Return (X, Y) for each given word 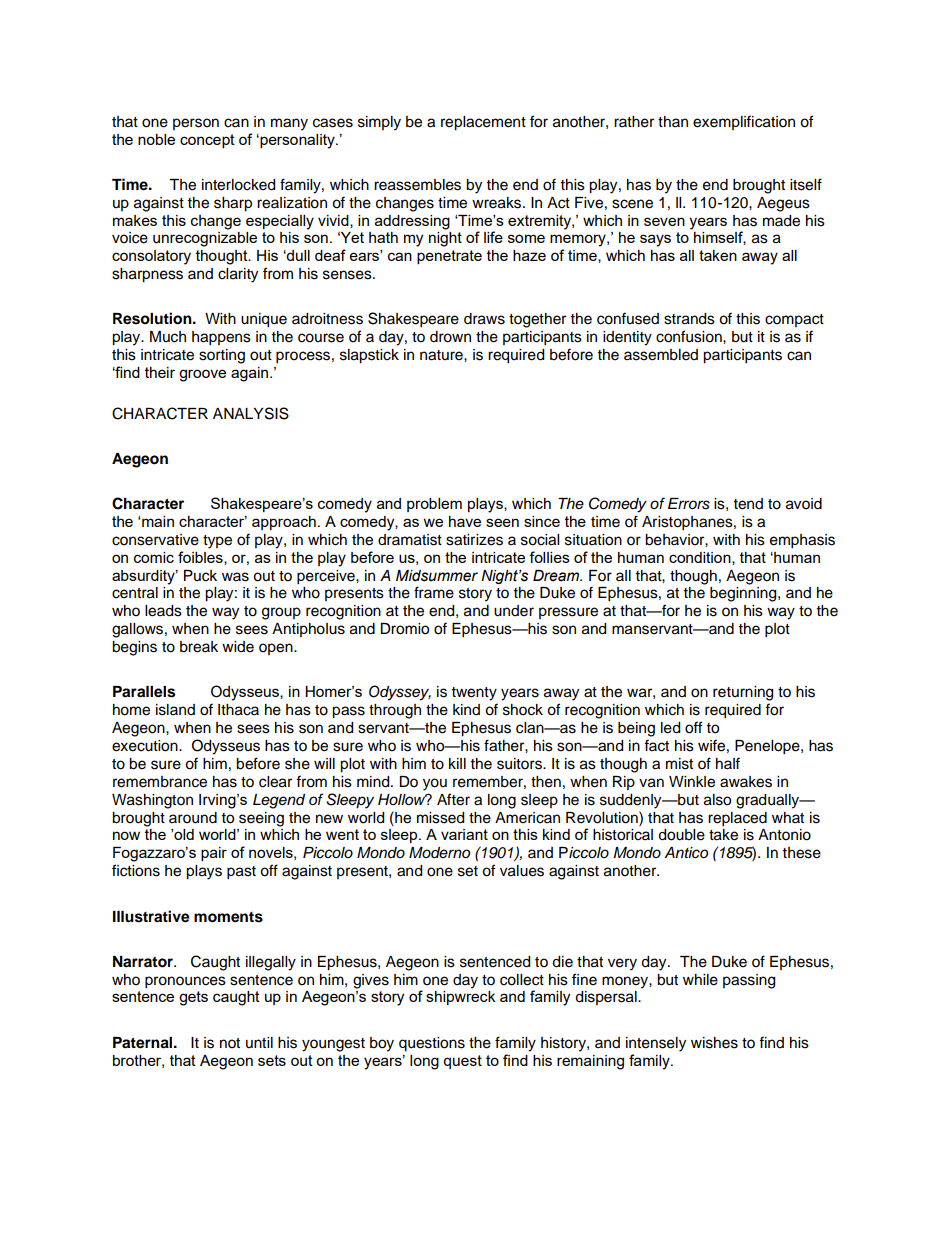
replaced (737, 819)
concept (207, 141)
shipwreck (460, 998)
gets (193, 998)
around (193, 818)
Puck (200, 576)
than (673, 121)
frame (434, 592)
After (453, 799)
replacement (483, 123)
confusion (690, 336)
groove (202, 375)
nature (442, 355)
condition (701, 558)
